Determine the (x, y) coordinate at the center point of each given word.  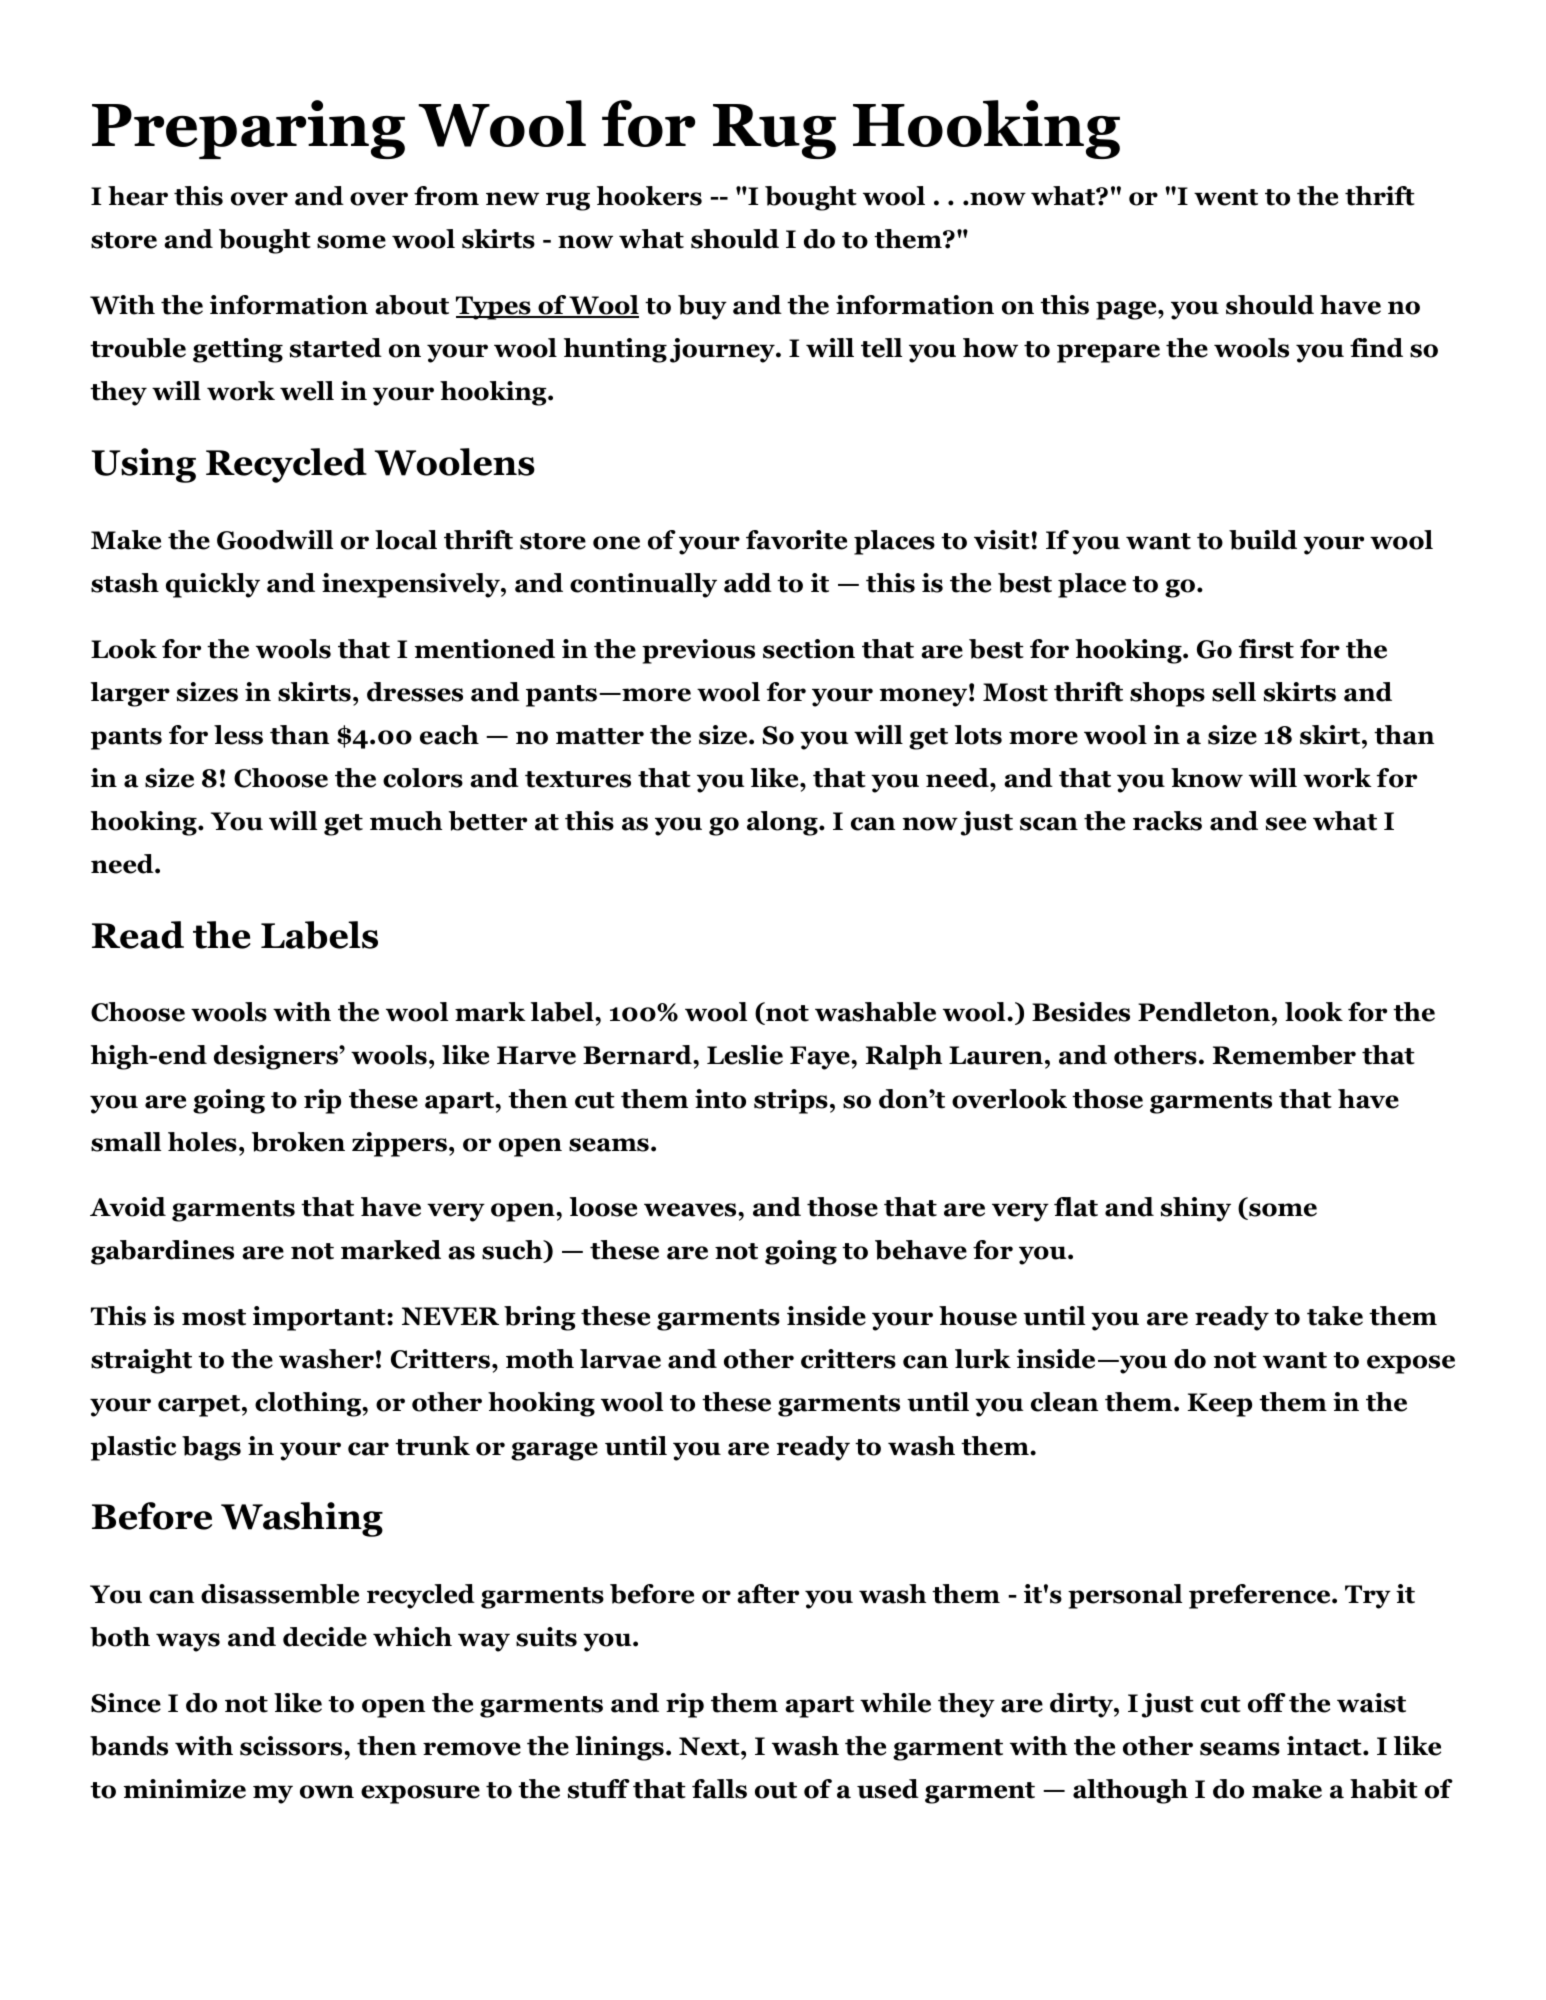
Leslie (745, 1055)
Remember (1284, 1055)
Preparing (248, 129)
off (1267, 1703)
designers (277, 1057)
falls (719, 1789)
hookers (649, 196)
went (1226, 197)
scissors (292, 1746)
